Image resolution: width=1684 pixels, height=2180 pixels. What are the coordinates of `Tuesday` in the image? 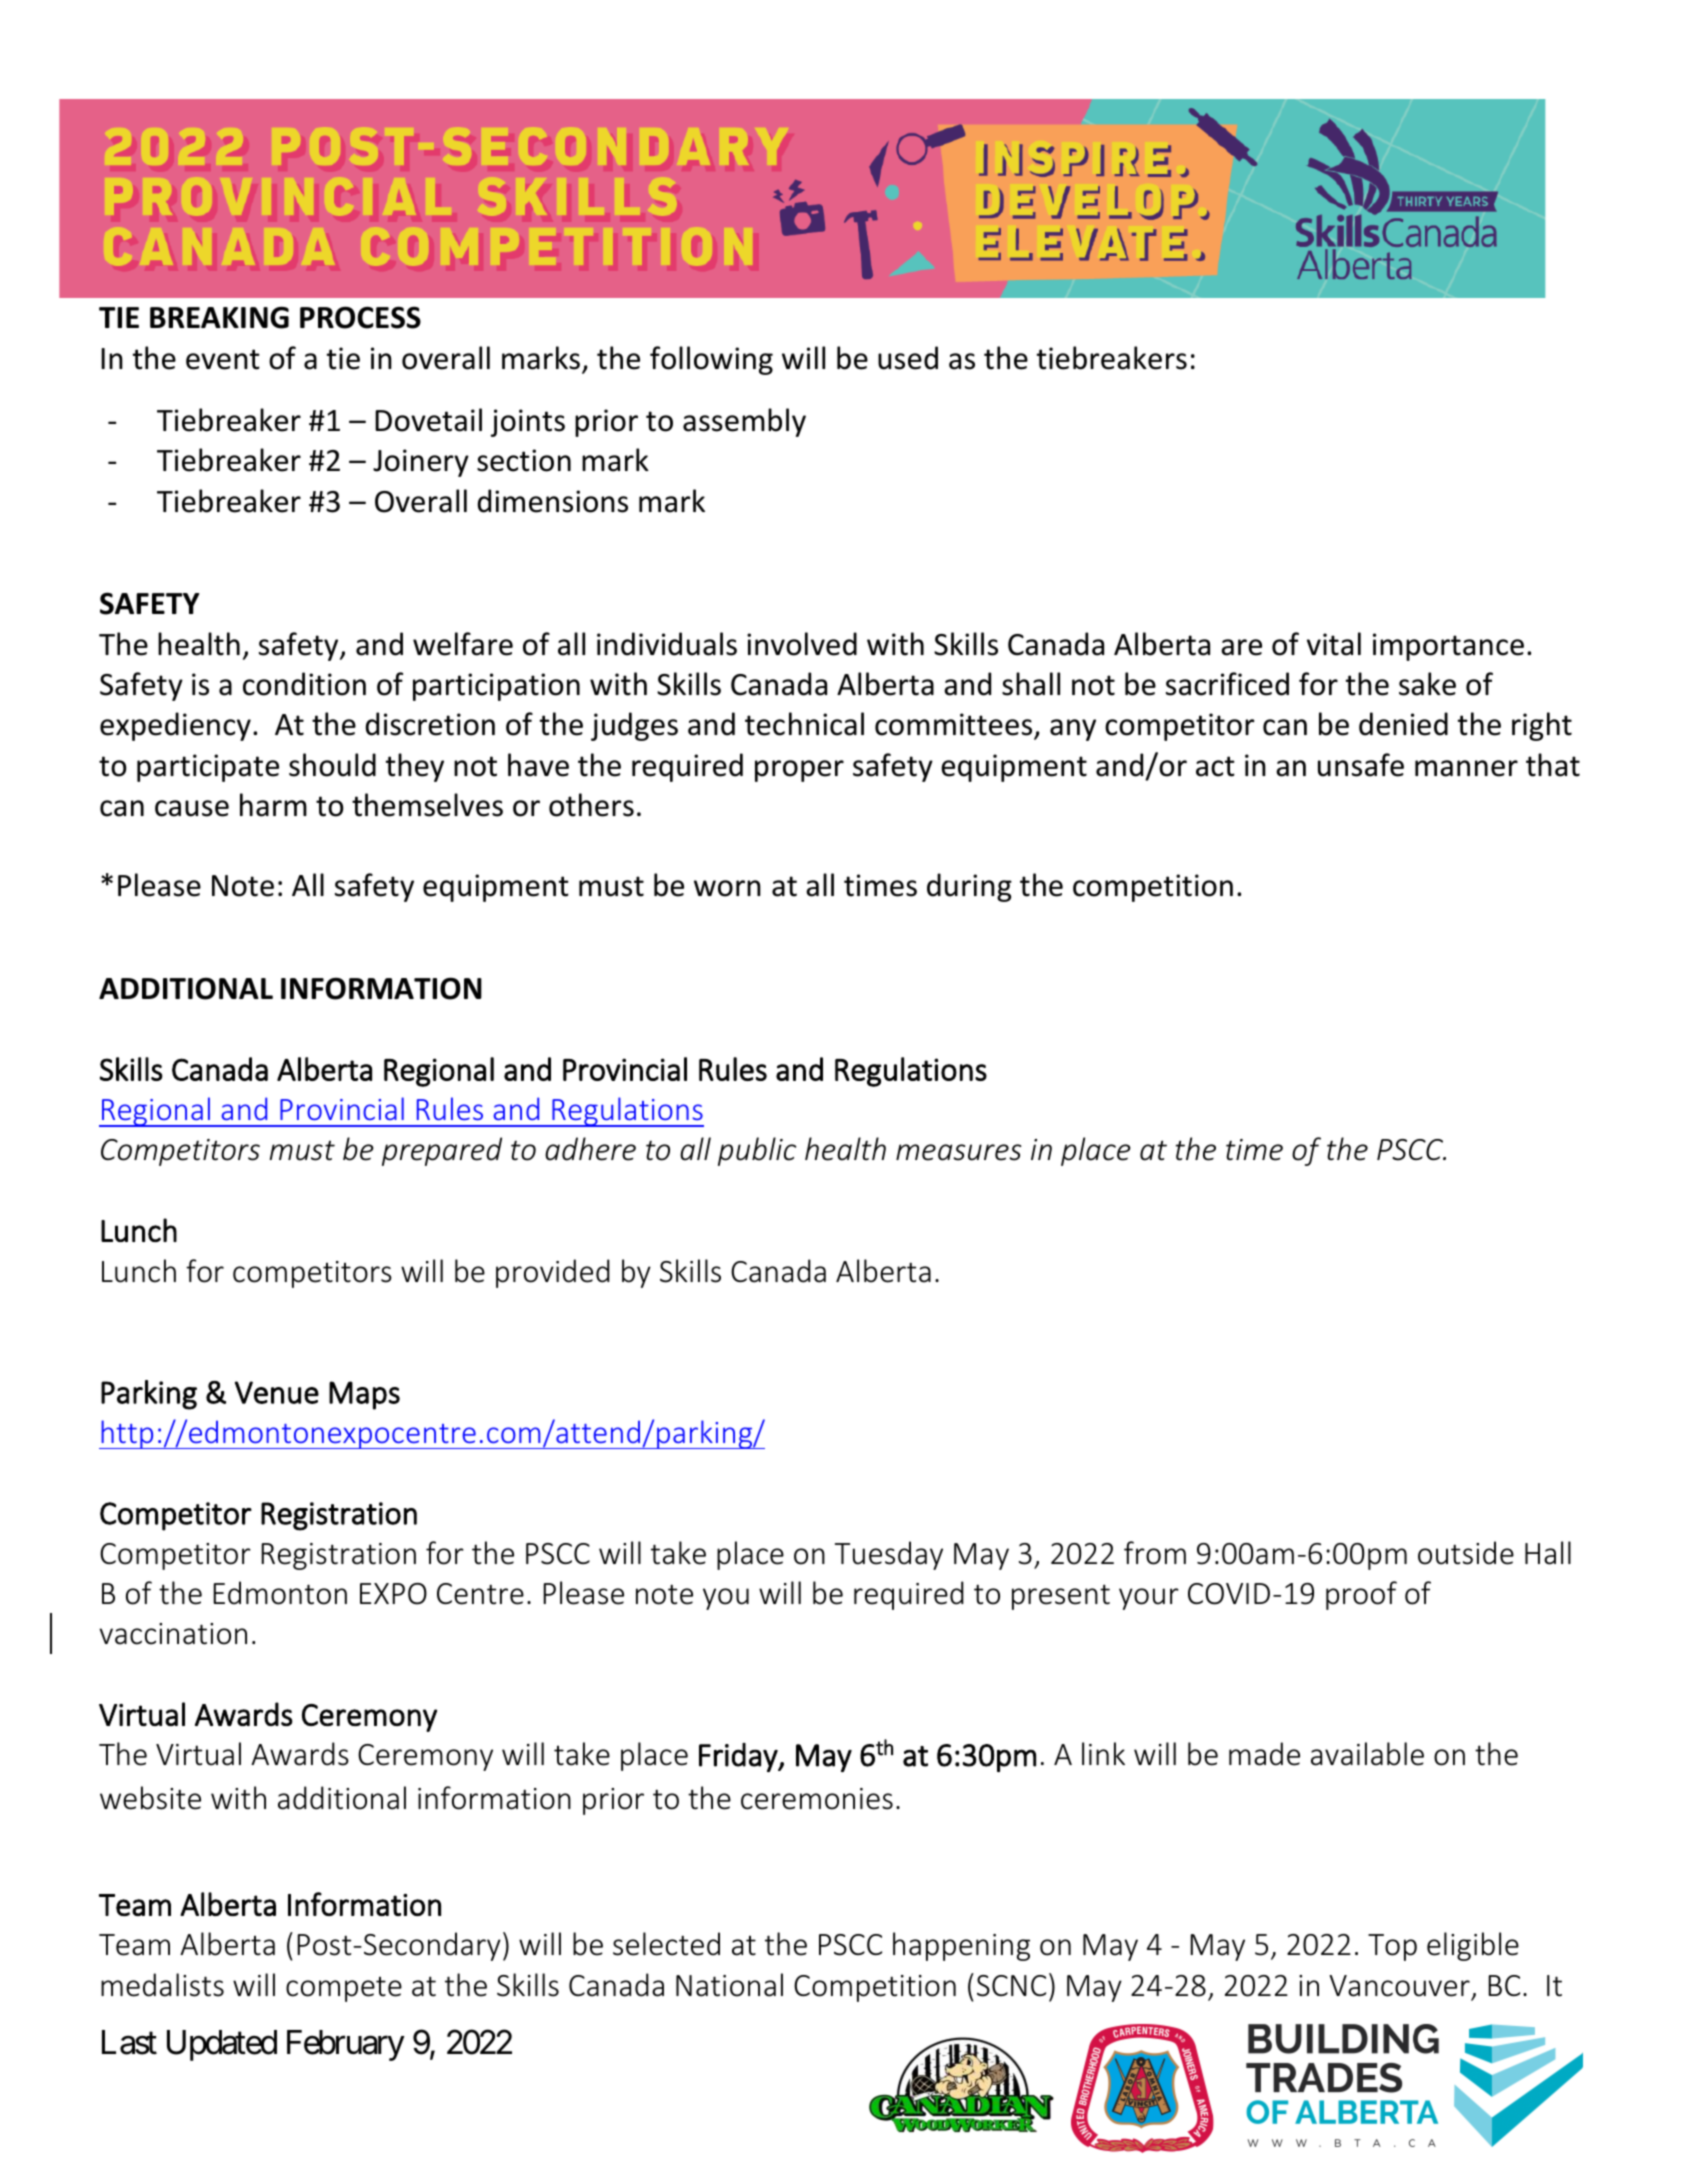 It's located at (889, 1555).
